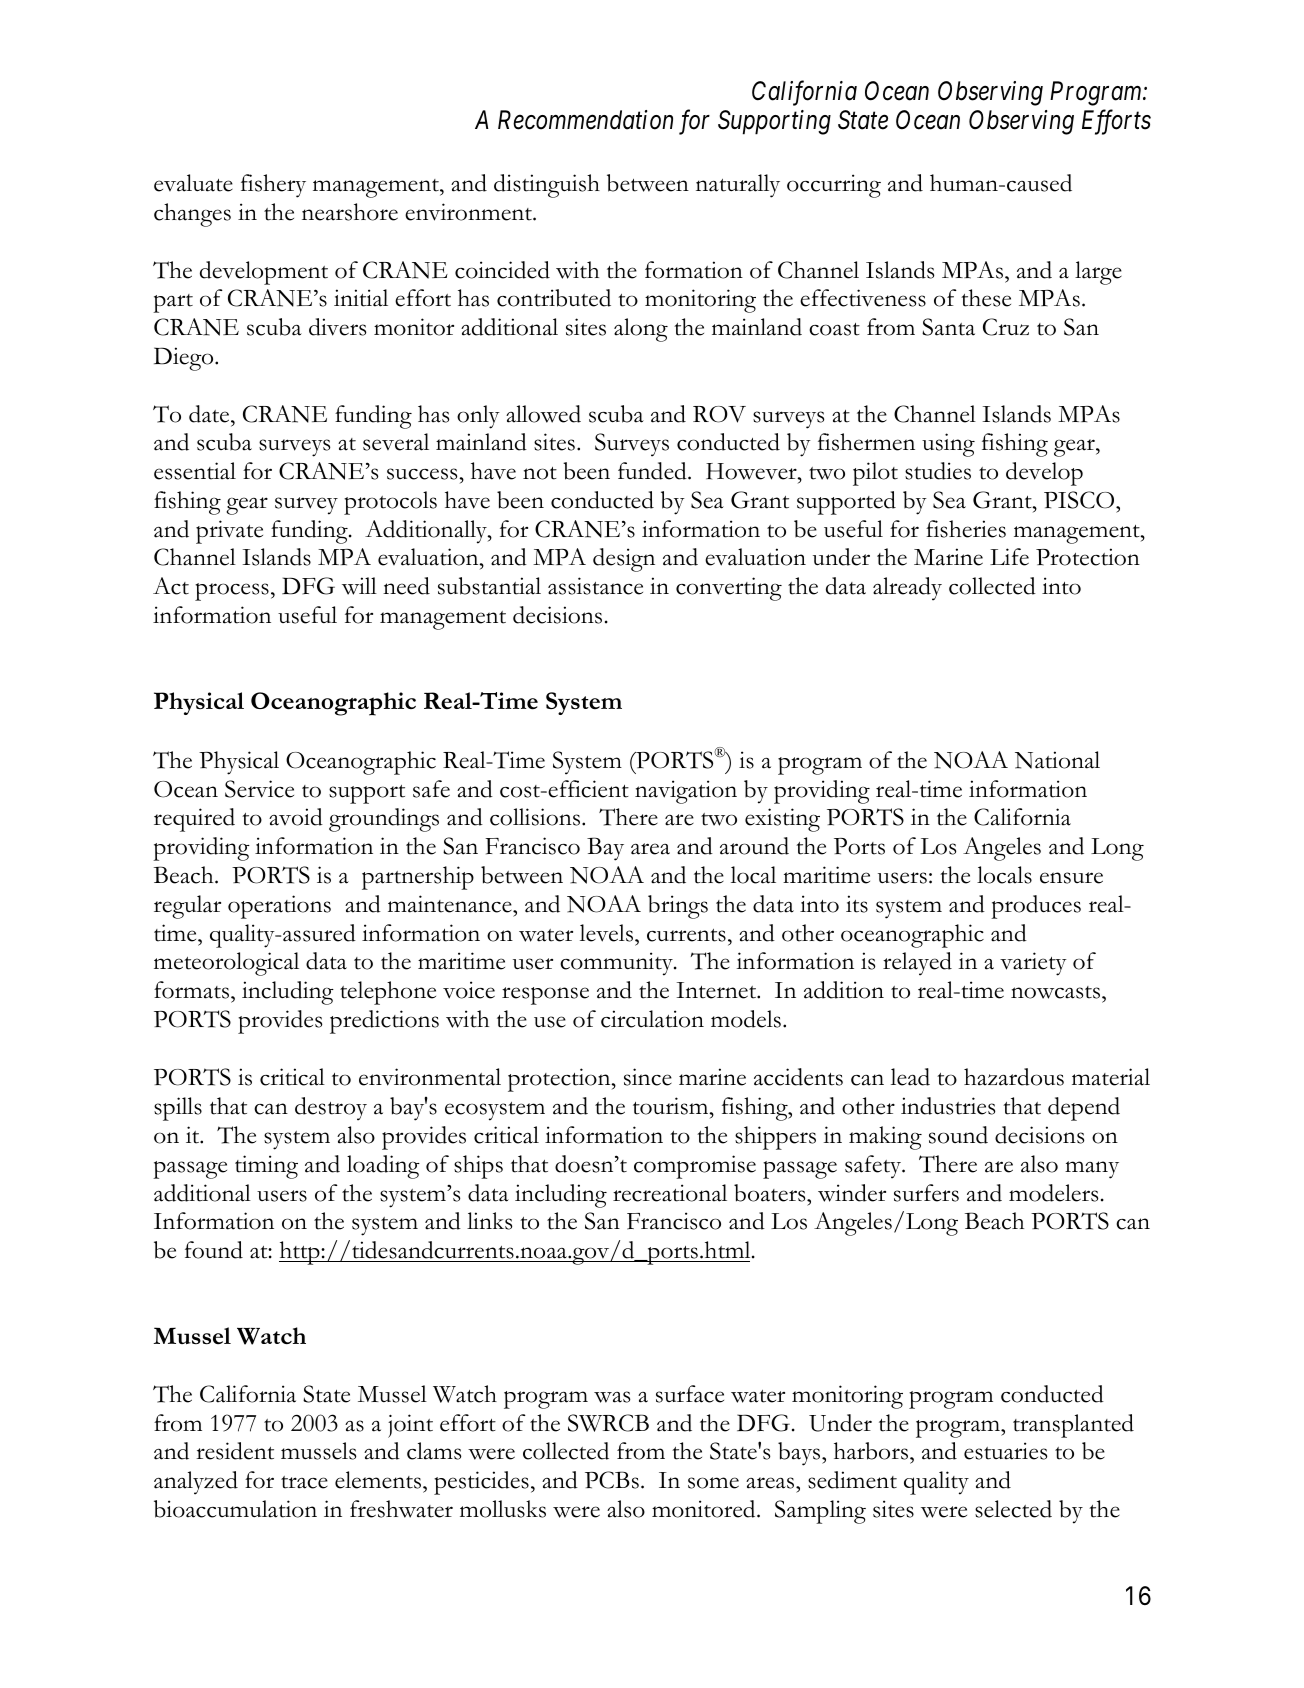 The height and width of the screenshot is (1688, 1304). Describe the element at coordinates (296, 817) in the screenshot. I see `avoid` at that location.
